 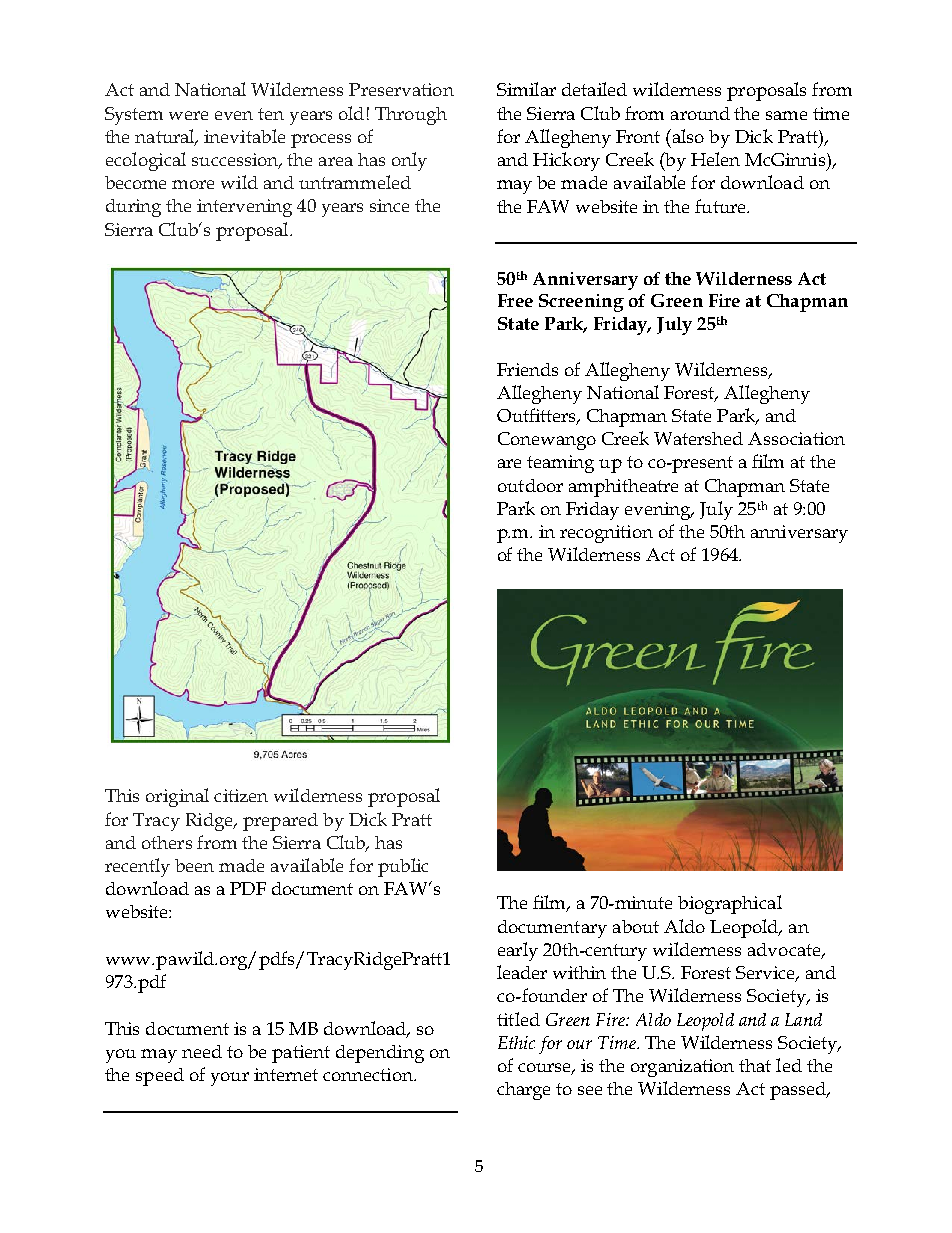 I want to click on were, so click(x=188, y=115).
